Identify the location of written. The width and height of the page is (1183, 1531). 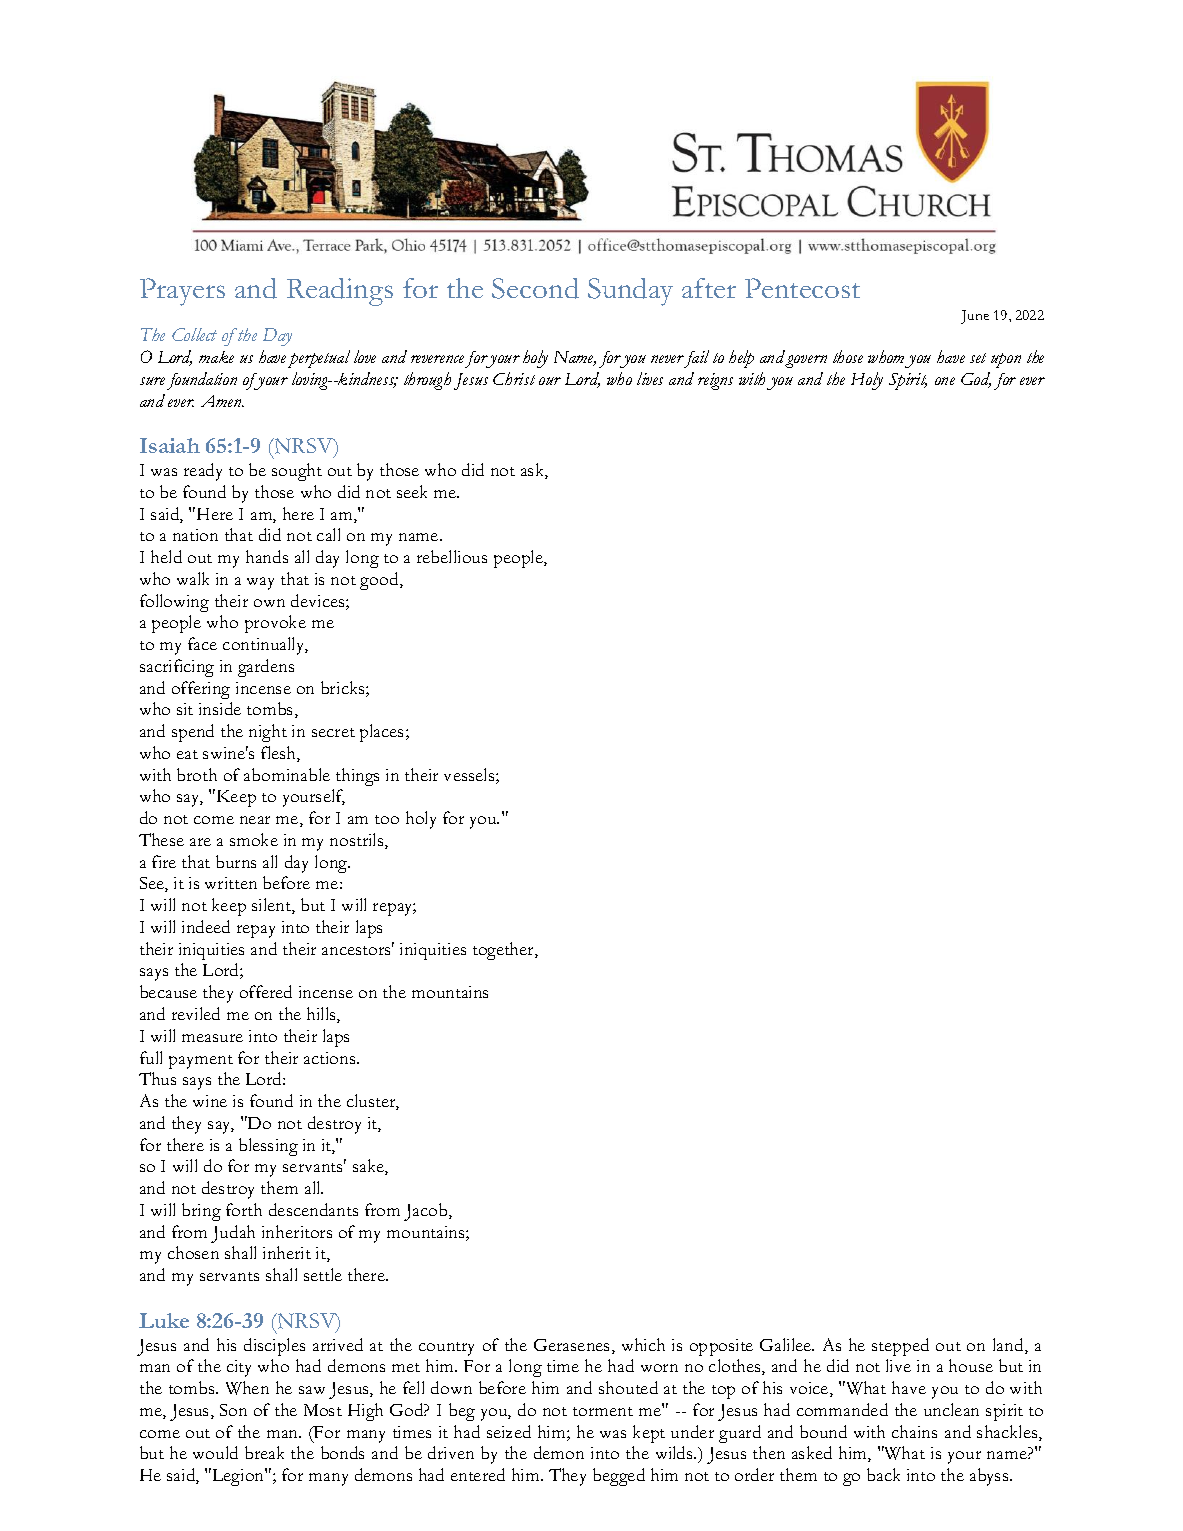
(231, 883).
